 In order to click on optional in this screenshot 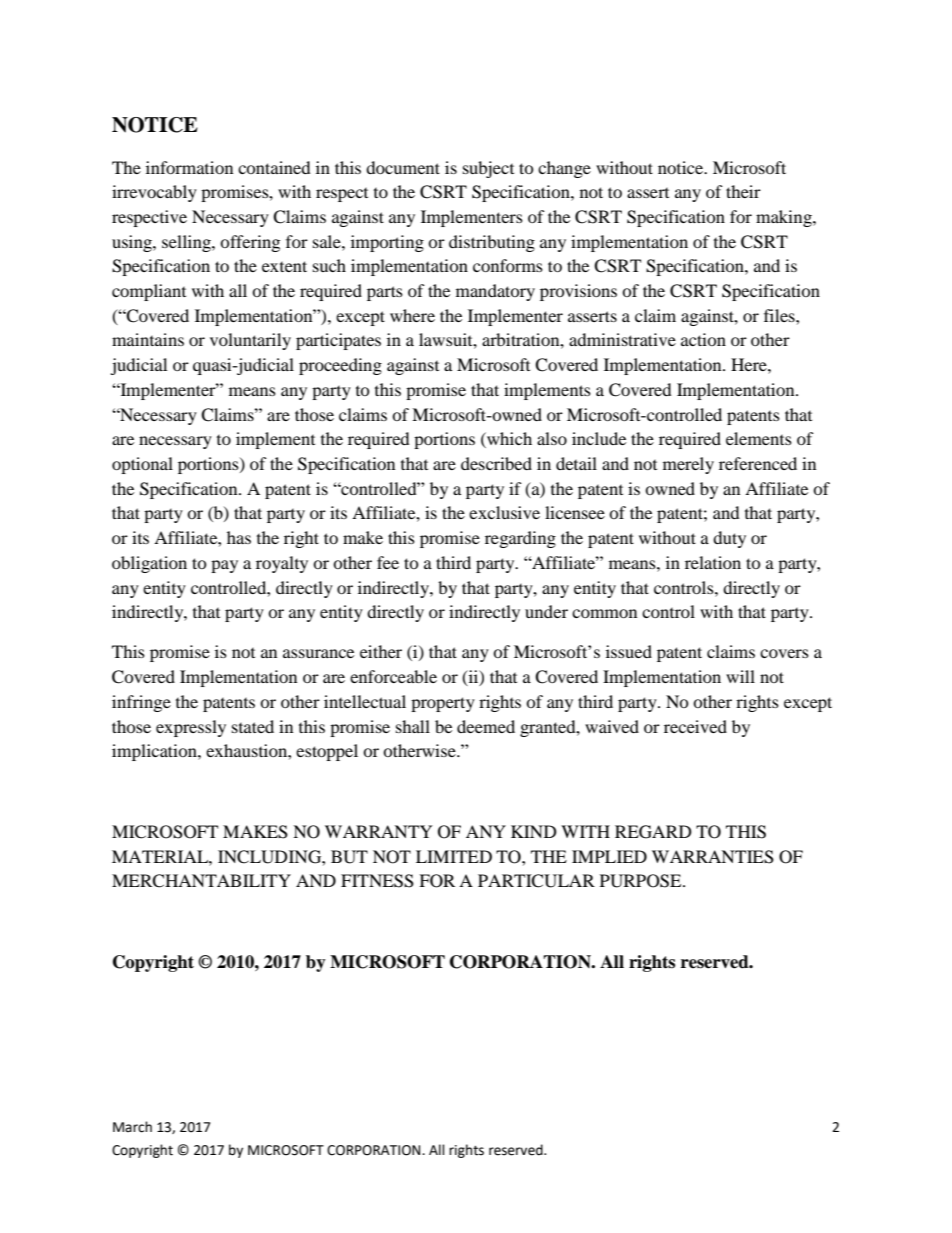, I will do `click(142, 465)`.
